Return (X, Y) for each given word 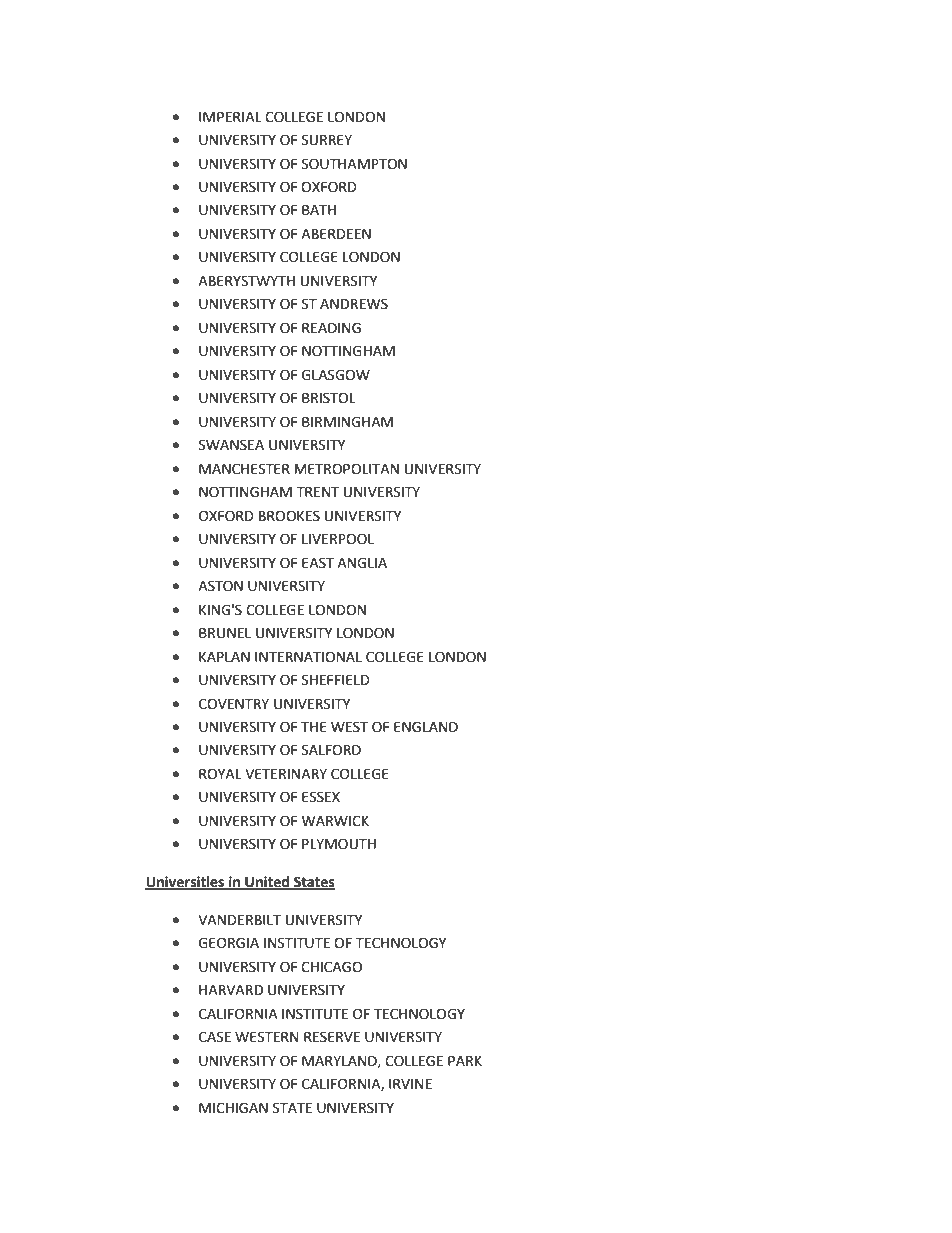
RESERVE (332, 1037)
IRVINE (410, 1084)
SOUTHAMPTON (354, 164)
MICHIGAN (233, 1108)
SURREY (327, 140)
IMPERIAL (230, 117)
